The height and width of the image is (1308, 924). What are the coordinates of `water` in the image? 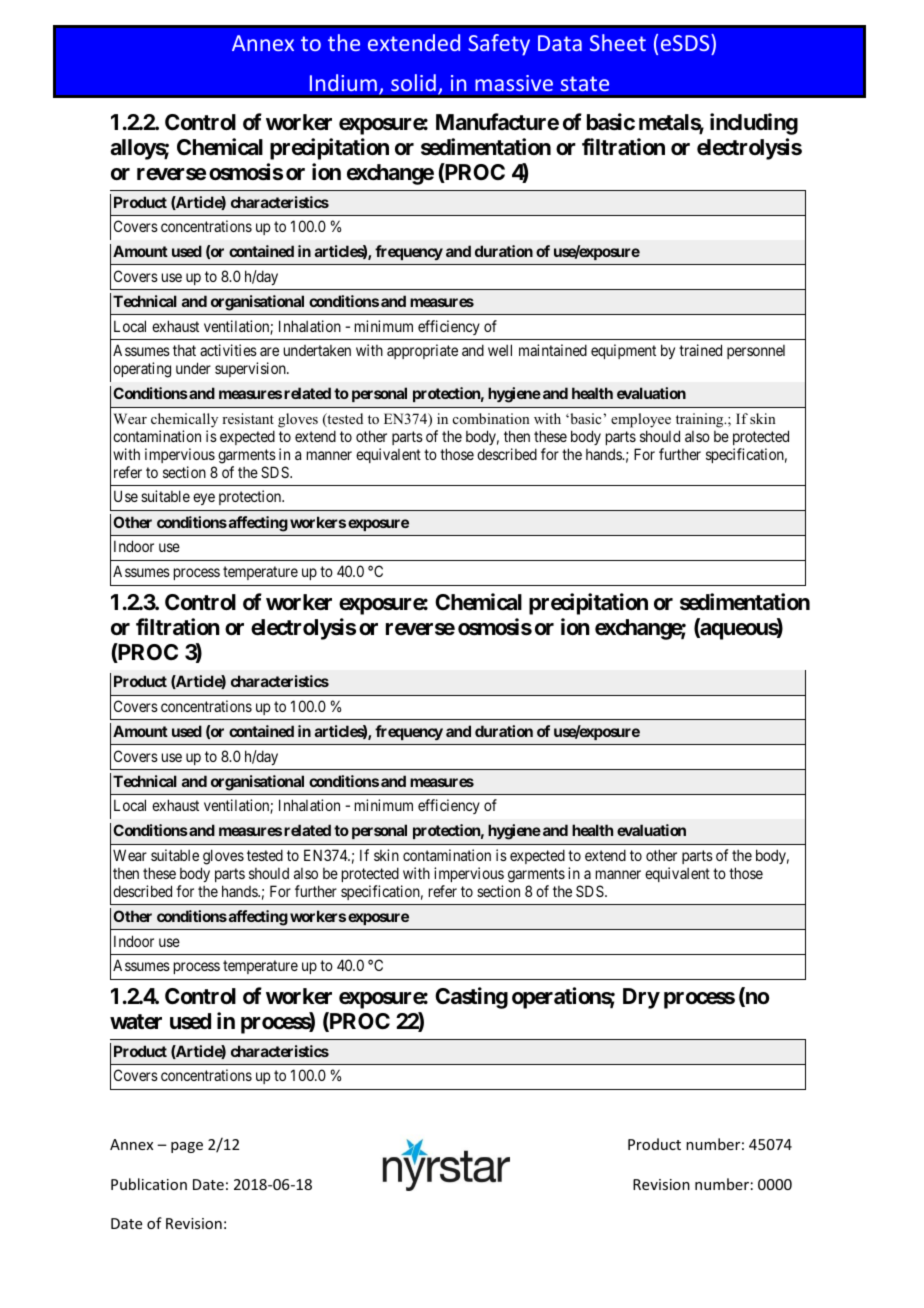 It's located at (136, 1022).
